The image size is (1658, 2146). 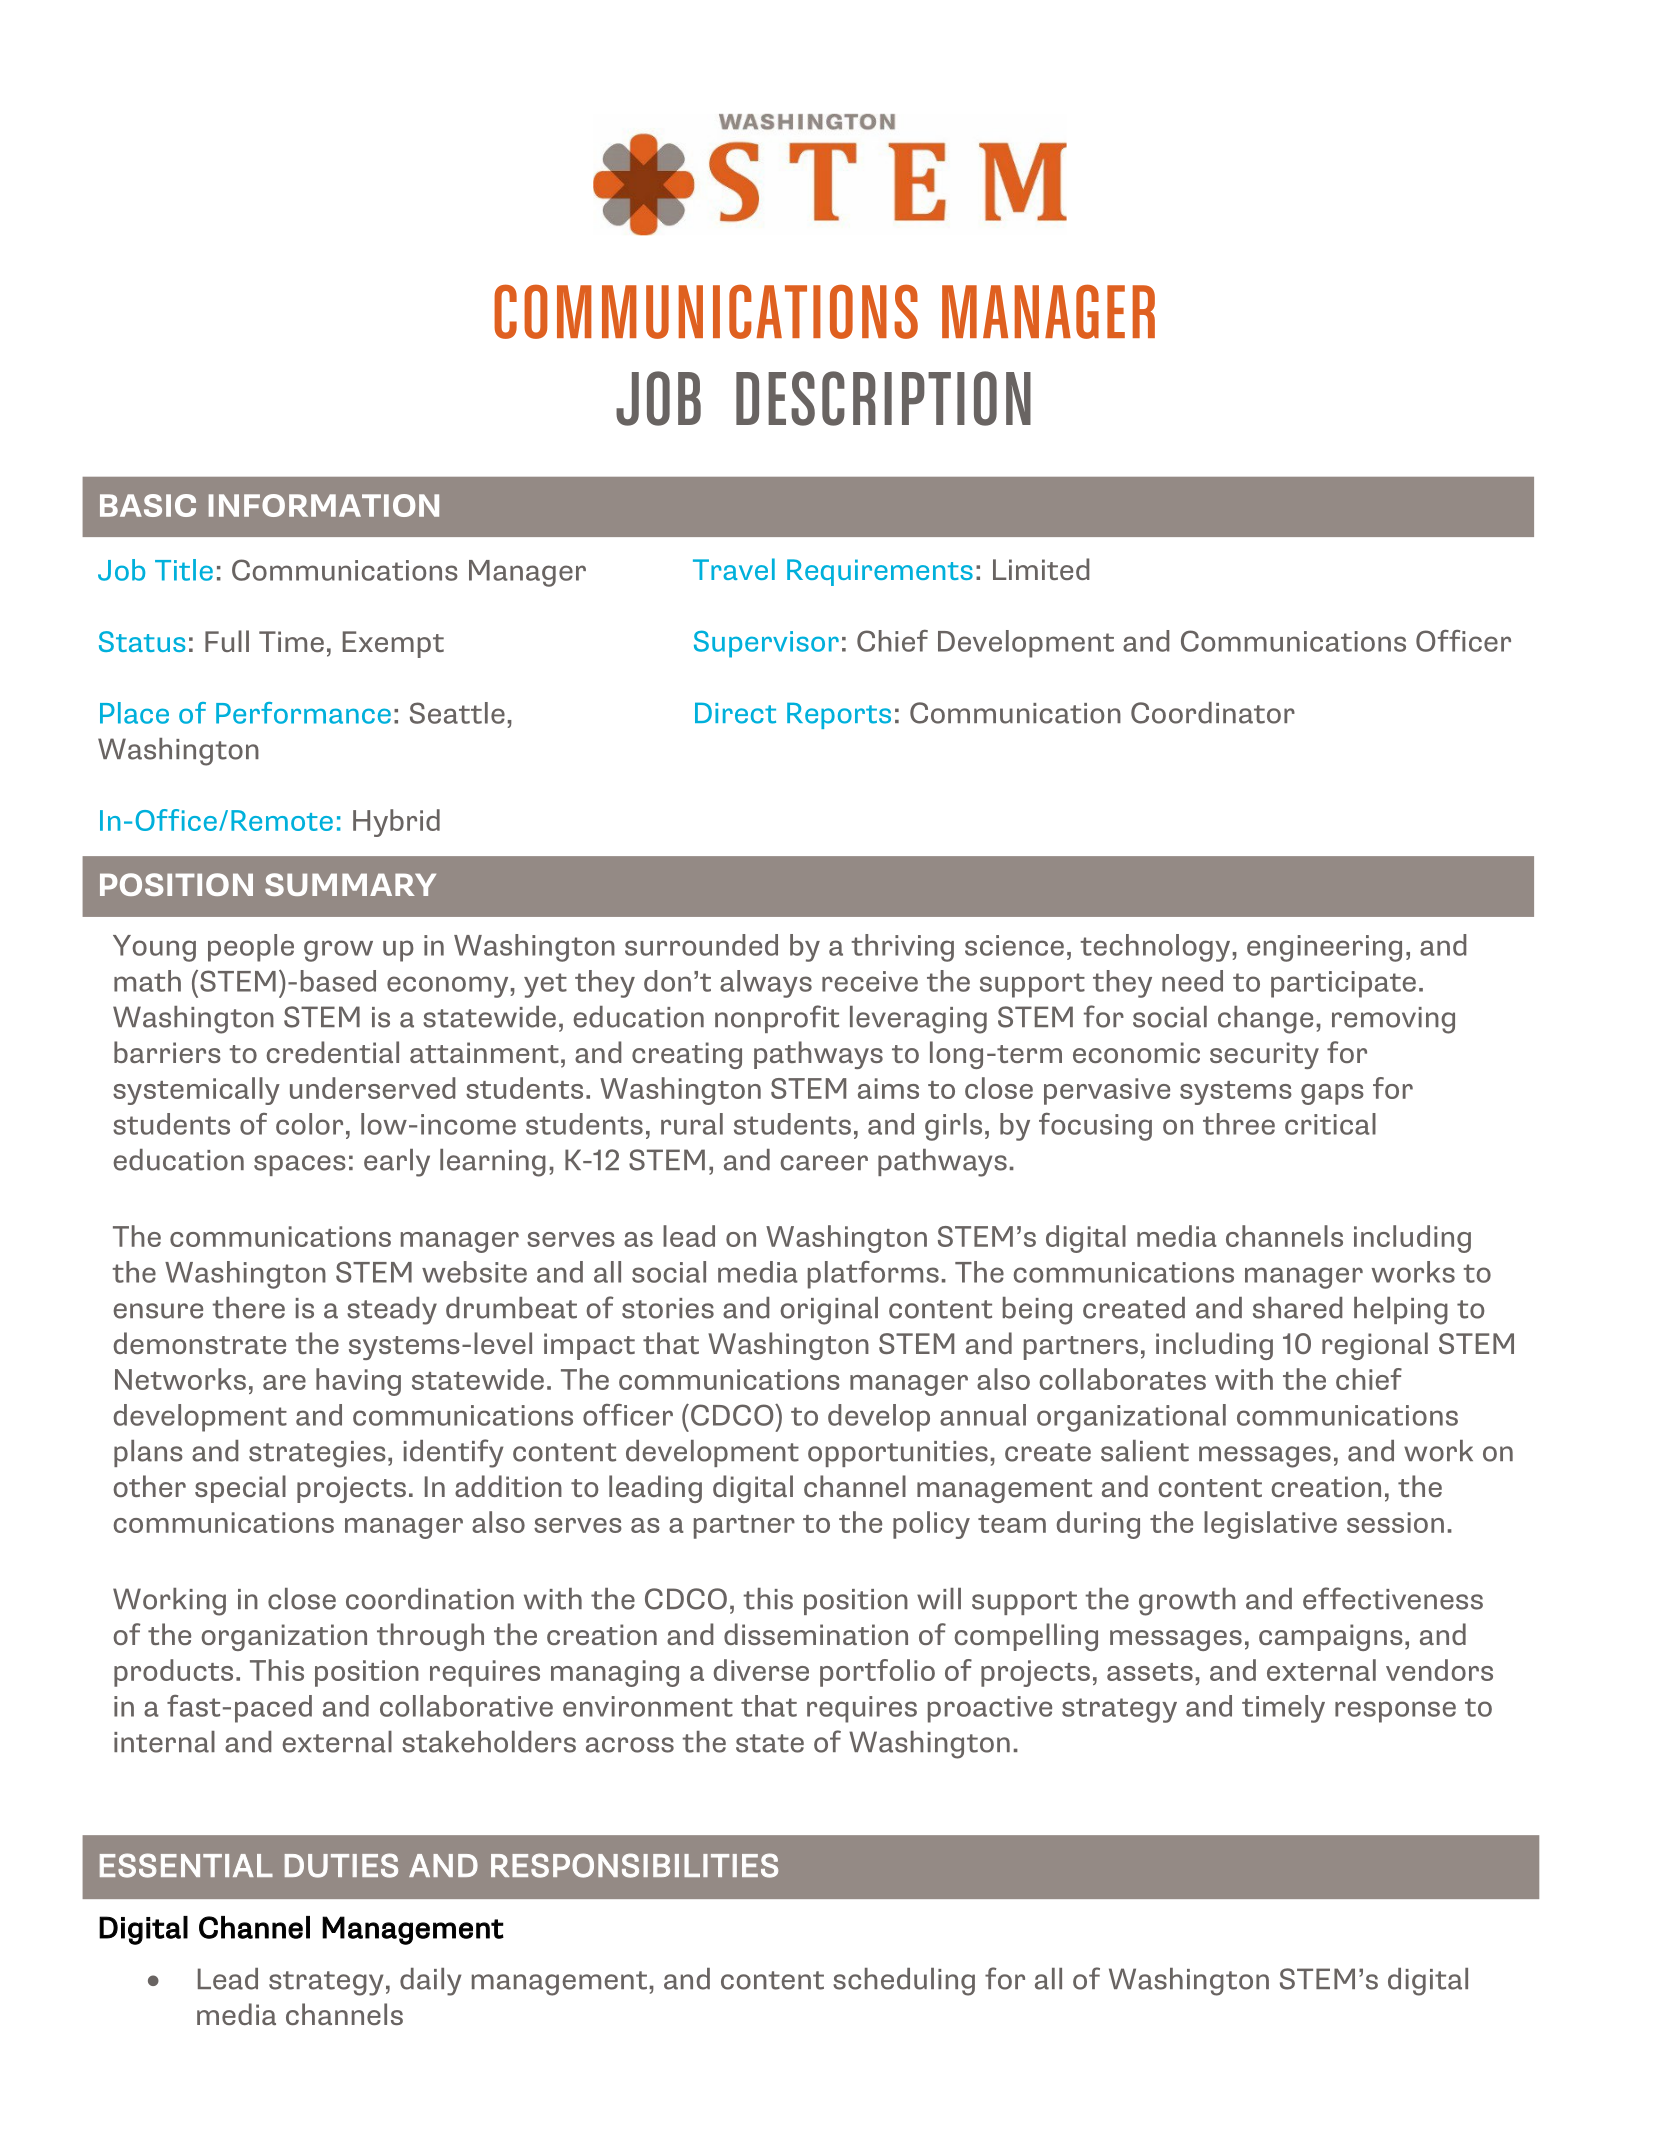 What do you see at coordinates (303, 713) in the screenshot?
I see `Performance` at bounding box center [303, 713].
